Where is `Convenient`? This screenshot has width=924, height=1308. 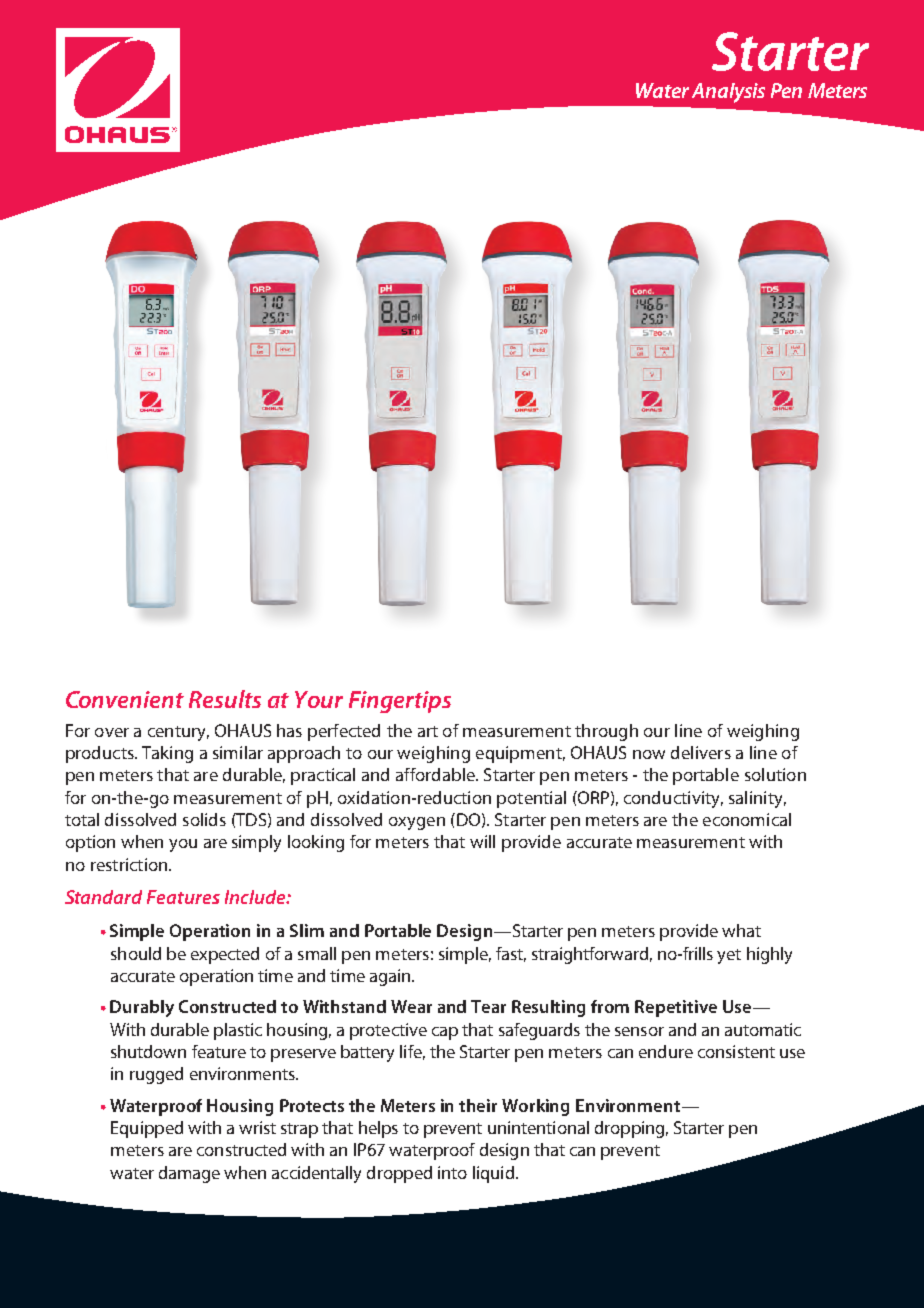 Convenient is located at coordinates (125, 699).
